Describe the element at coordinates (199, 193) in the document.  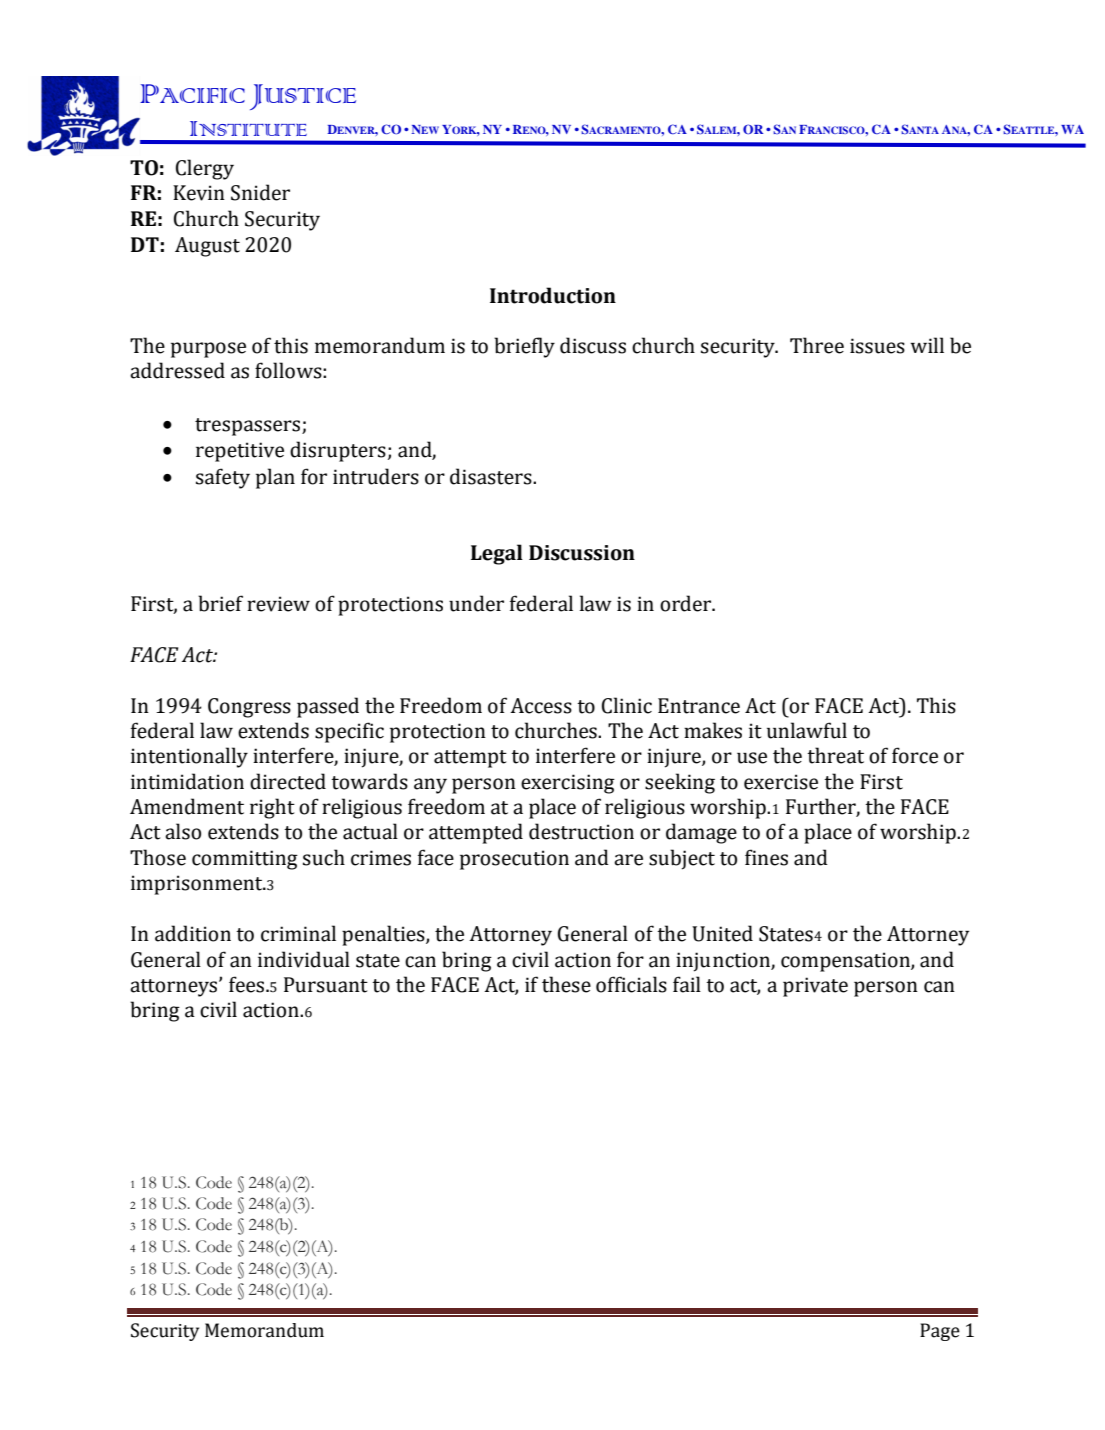
I see `Kevin` at that location.
